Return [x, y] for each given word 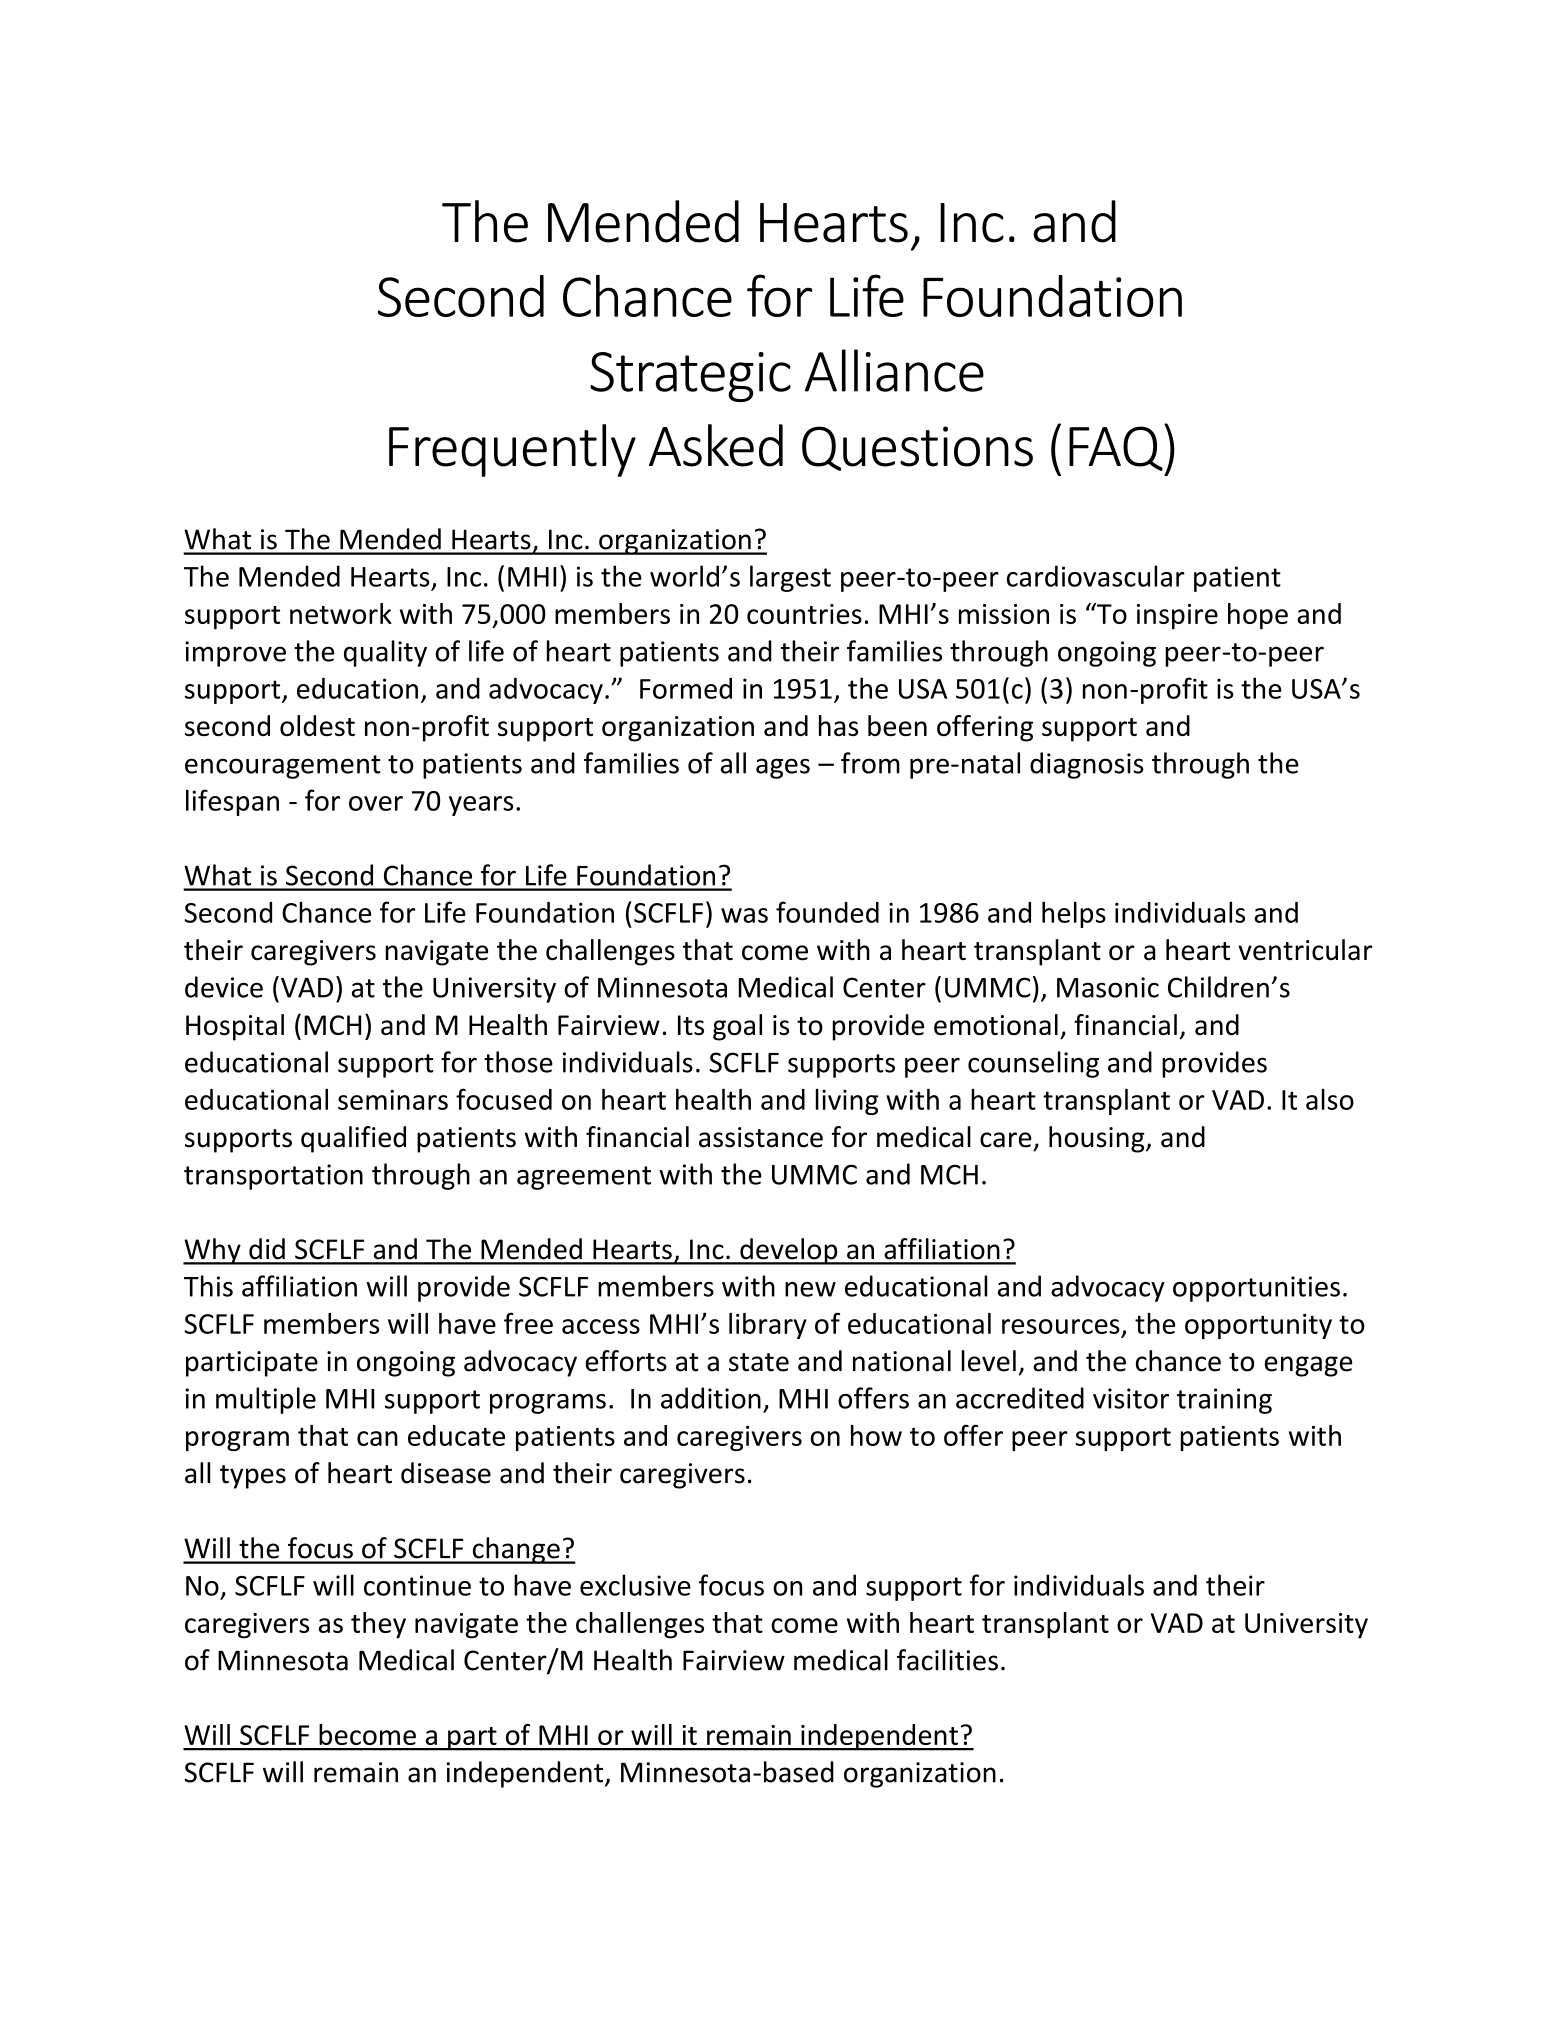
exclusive [635, 1585]
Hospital [235, 1027]
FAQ [1117, 447]
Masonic [1108, 987]
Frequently [512, 450]
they [378, 1625]
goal [737, 1027]
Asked [716, 445]
